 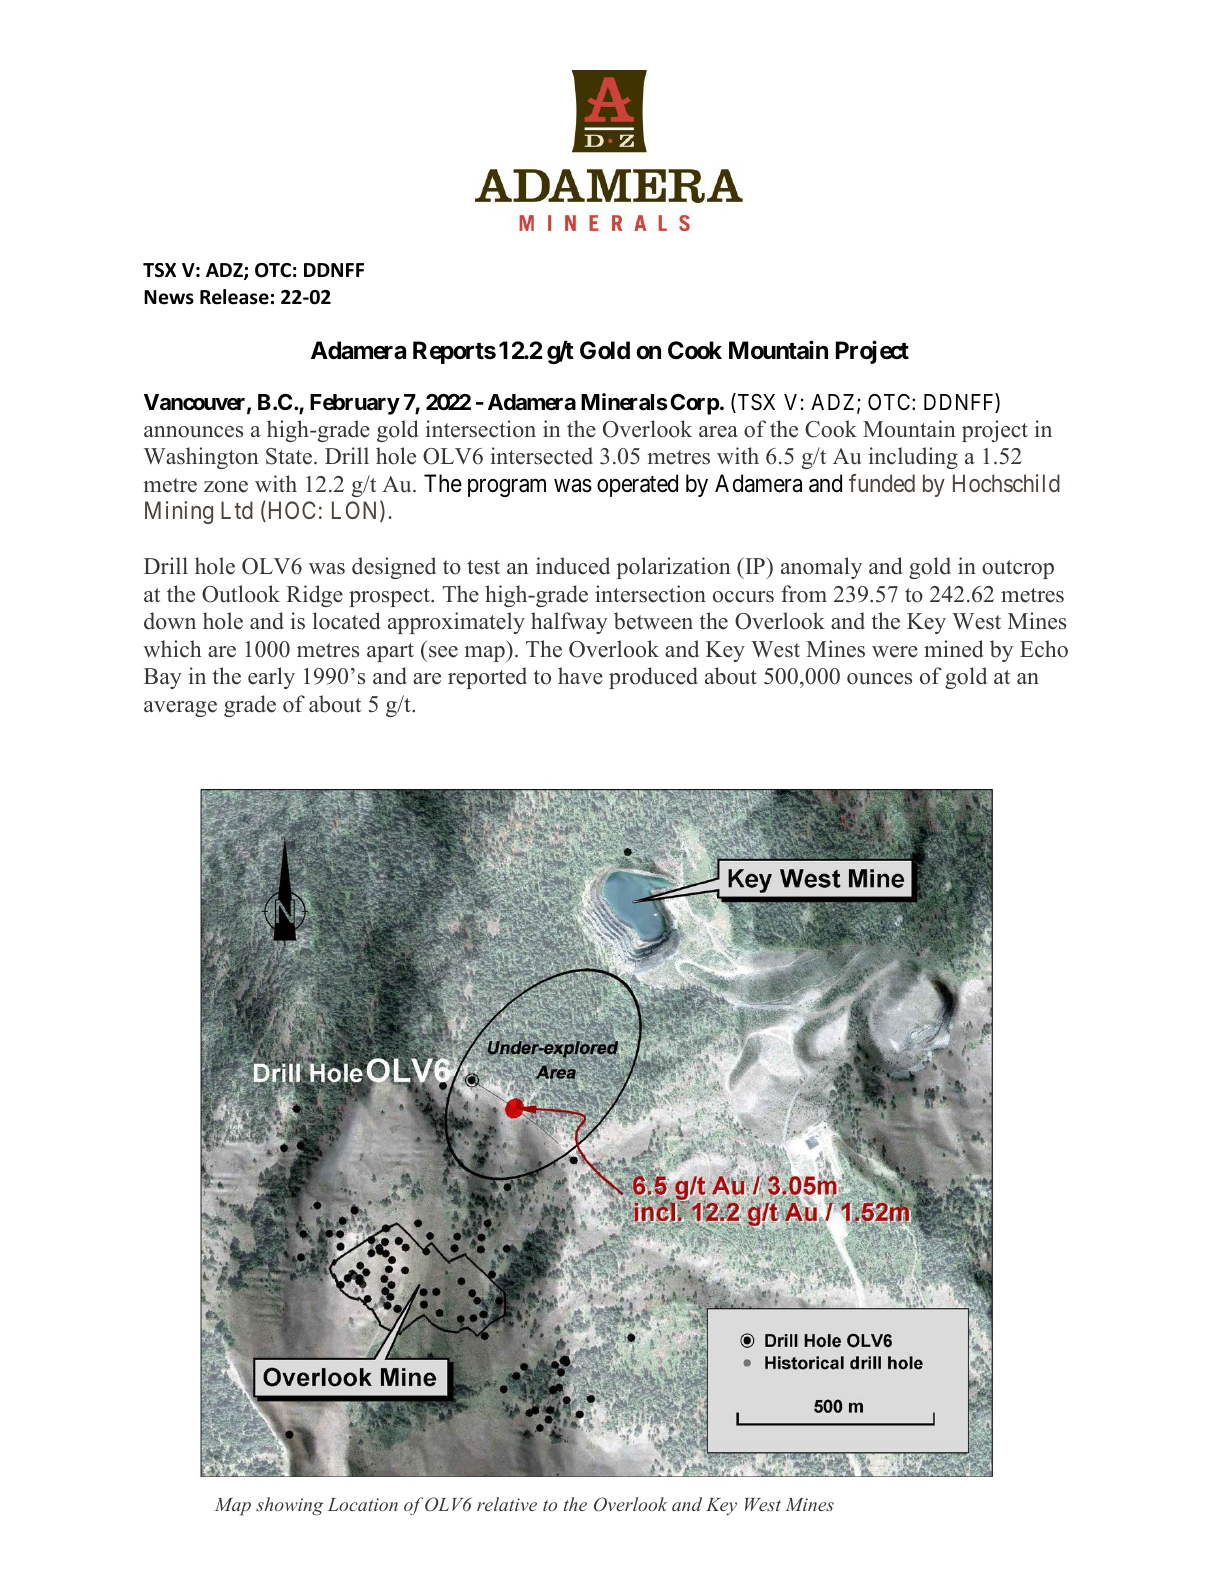 What do you see at coordinates (241, 594) in the page?
I see `Outlook` at bounding box center [241, 594].
